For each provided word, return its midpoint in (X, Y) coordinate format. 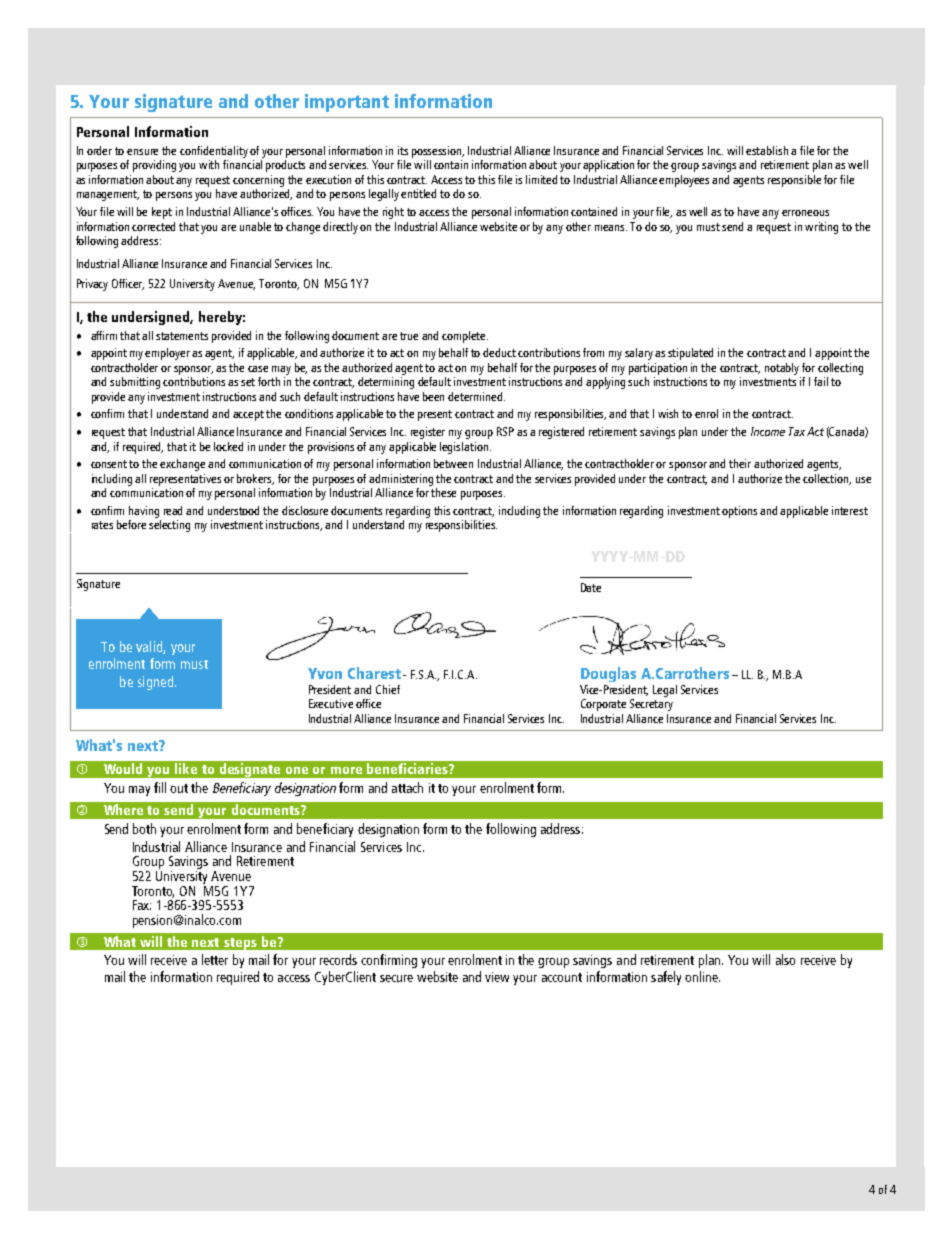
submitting (135, 383)
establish (767, 150)
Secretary (651, 705)
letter (215, 959)
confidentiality (214, 152)
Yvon (325, 673)
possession (438, 152)
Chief (388, 689)
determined (476, 396)
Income (768, 431)
